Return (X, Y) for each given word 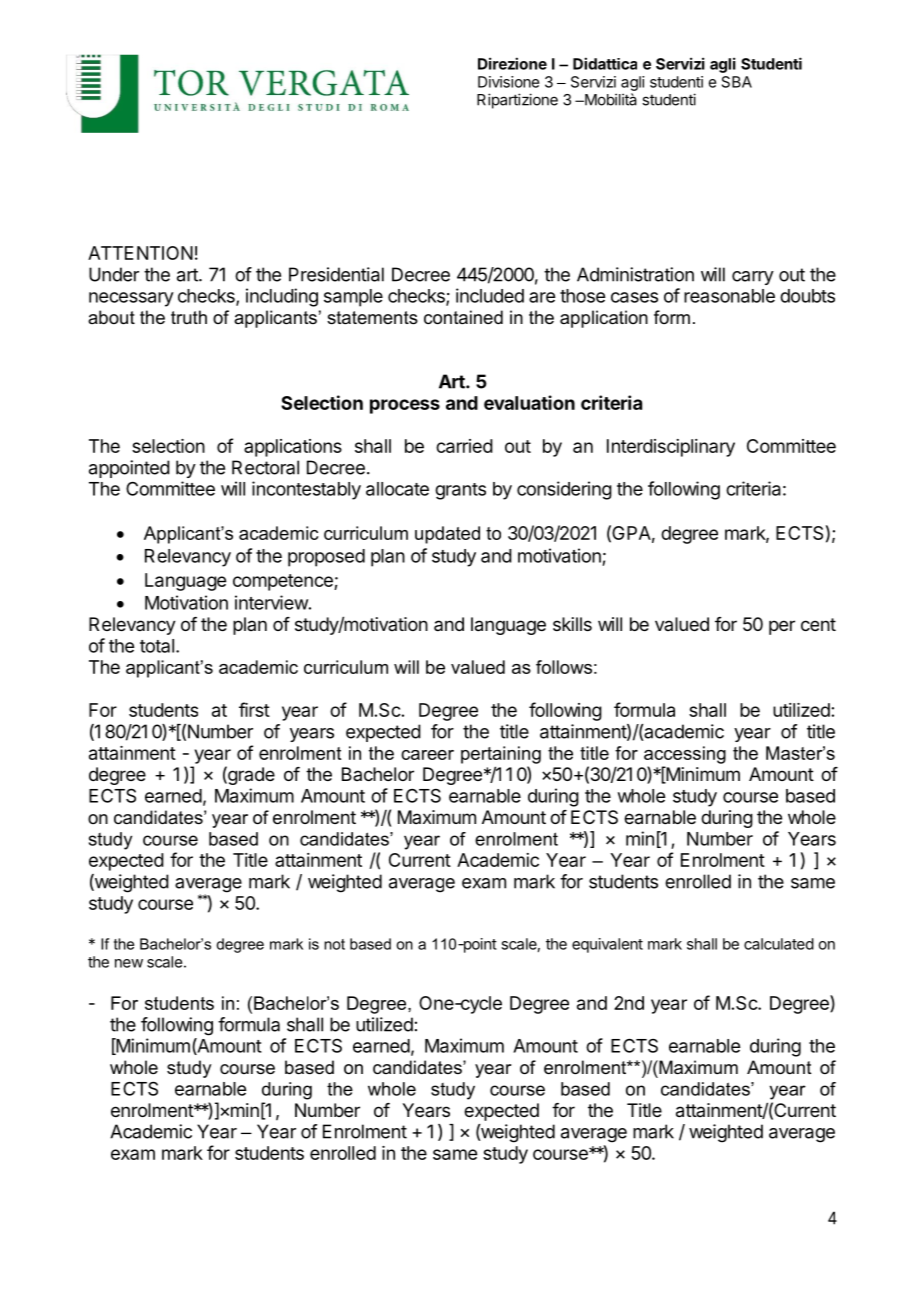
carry (753, 278)
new (129, 963)
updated (447, 535)
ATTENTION (140, 253)
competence (284, 582)
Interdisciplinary (671, 448)
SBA (737, 82)
